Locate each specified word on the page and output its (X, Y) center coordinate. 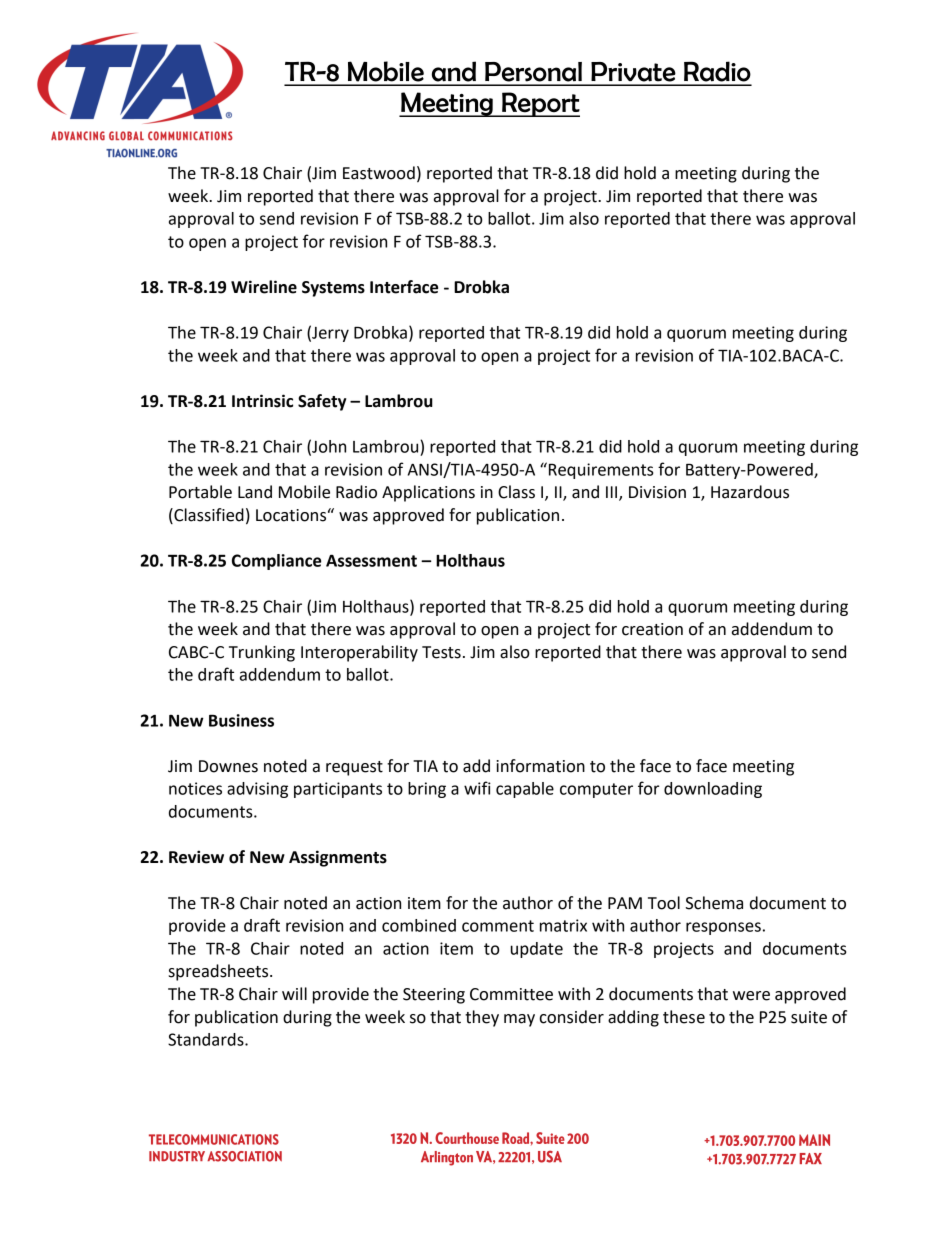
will (294, 993)
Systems (333, 289)
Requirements (600, 470)
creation (652, 629)
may (519, 1020)
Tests (441, 652)
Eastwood (379, 173)
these (684, 1017)
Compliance (276, 562)
